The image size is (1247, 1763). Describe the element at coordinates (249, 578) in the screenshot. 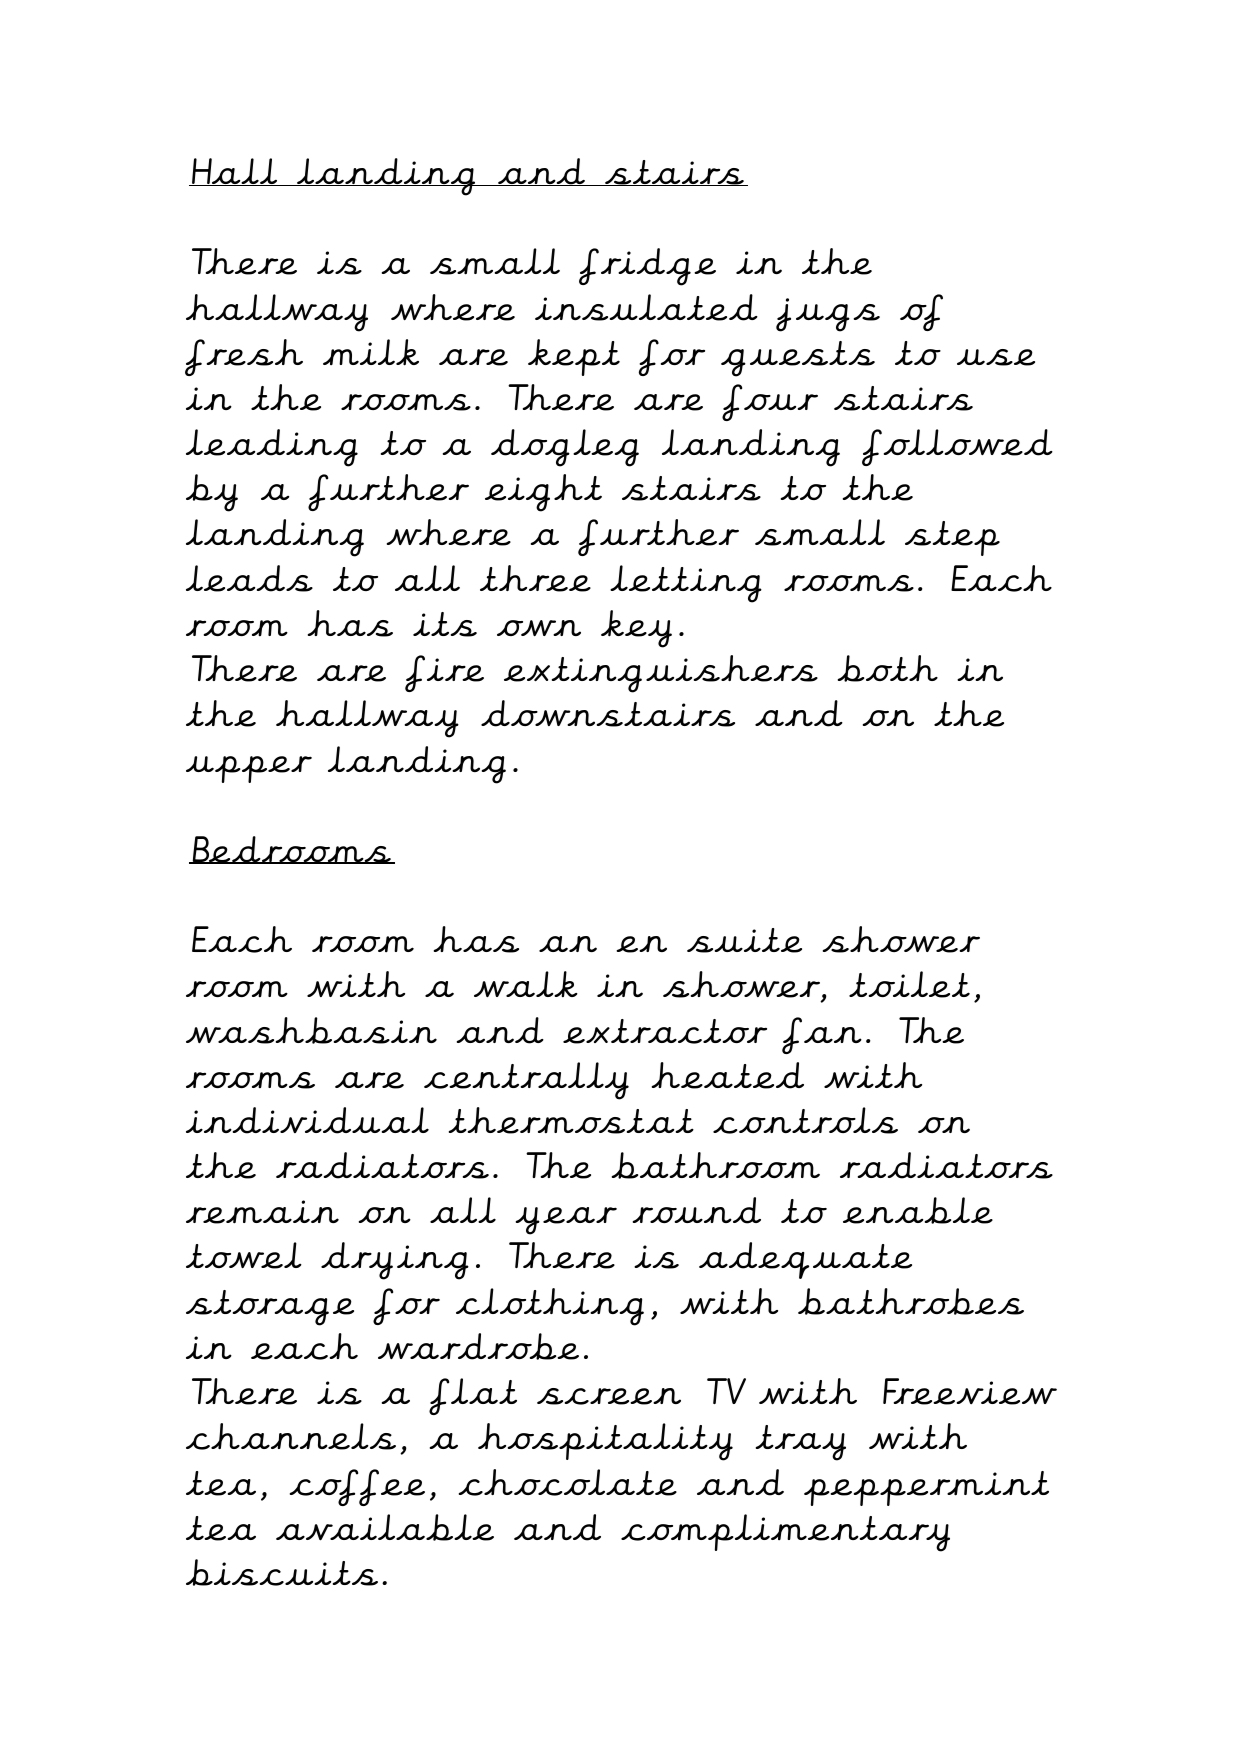

I see `leads` at that location.
